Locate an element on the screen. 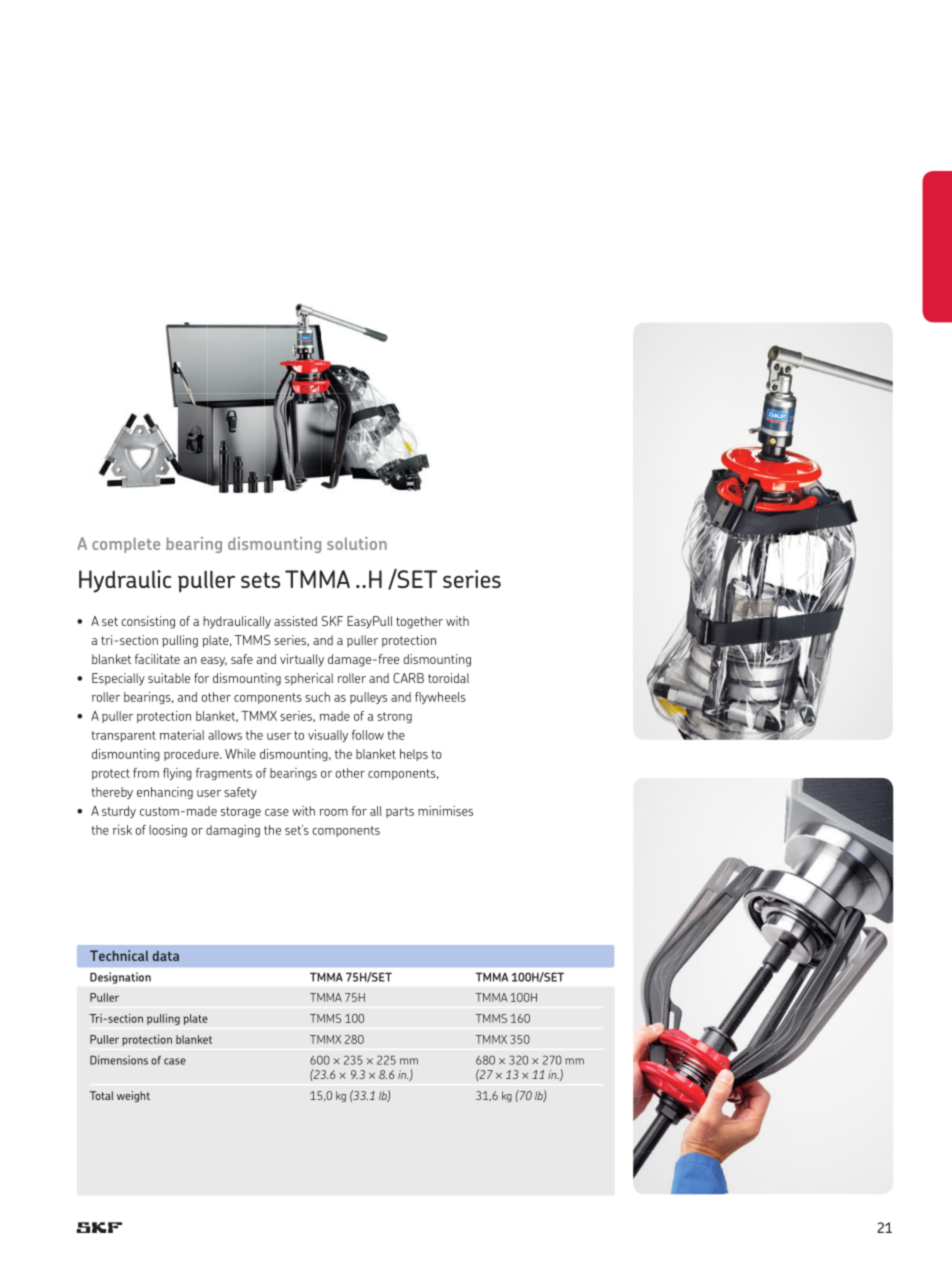  complete is located at coordinates (126, 545).
